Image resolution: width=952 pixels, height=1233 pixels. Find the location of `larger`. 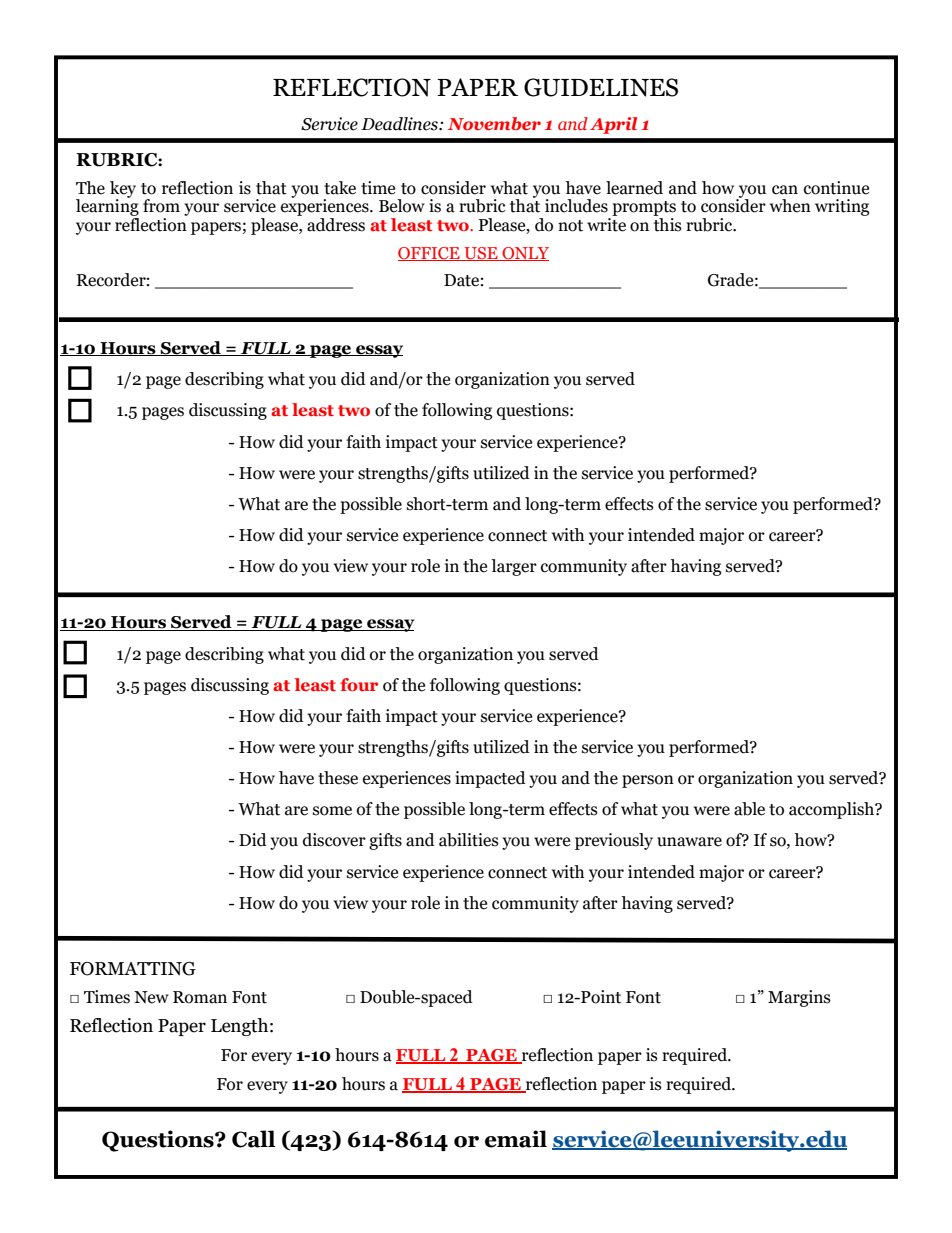

larger is located at coordinates (514, 567).
